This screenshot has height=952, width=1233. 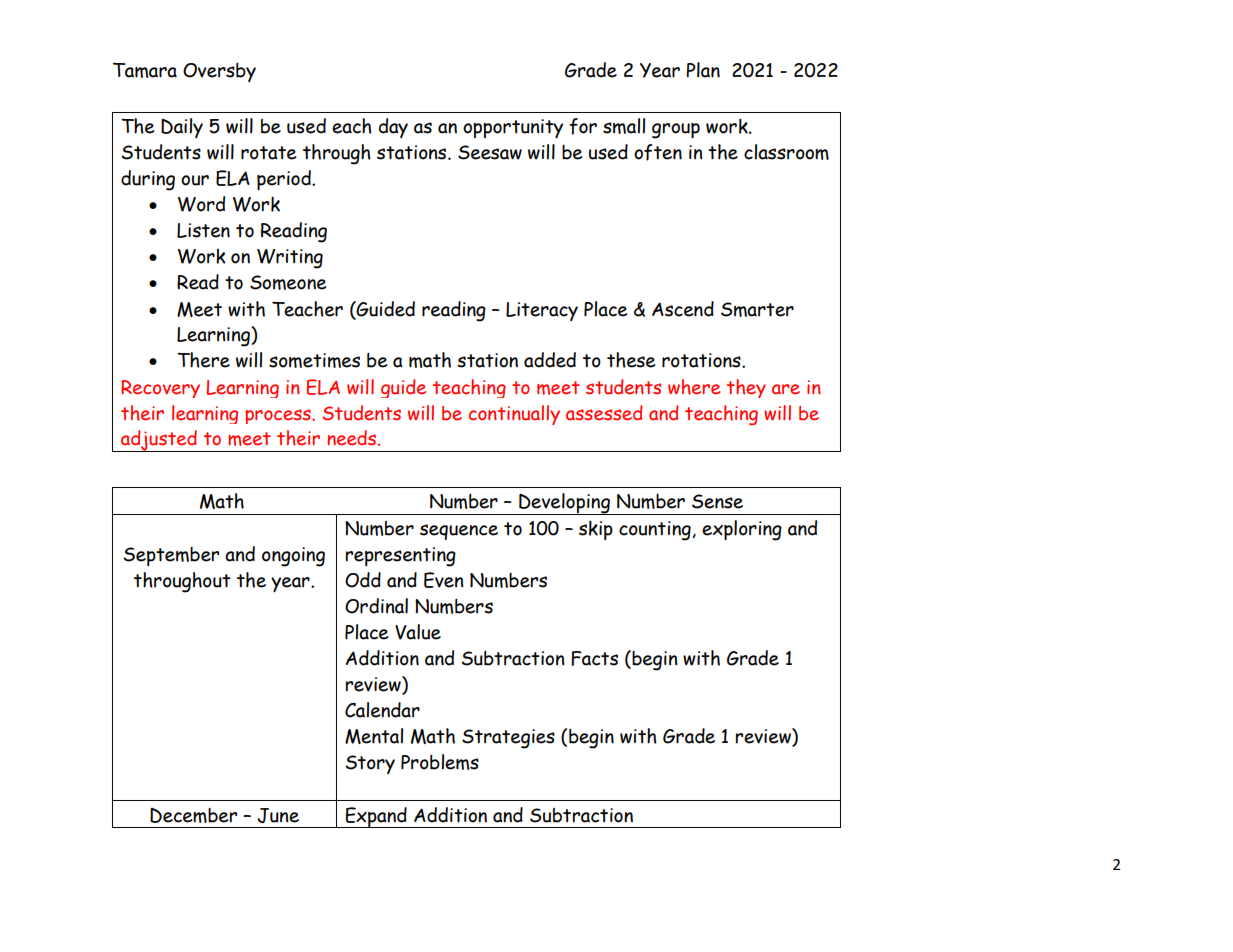 I want to click on Plan, so click(x=703, y=70).
